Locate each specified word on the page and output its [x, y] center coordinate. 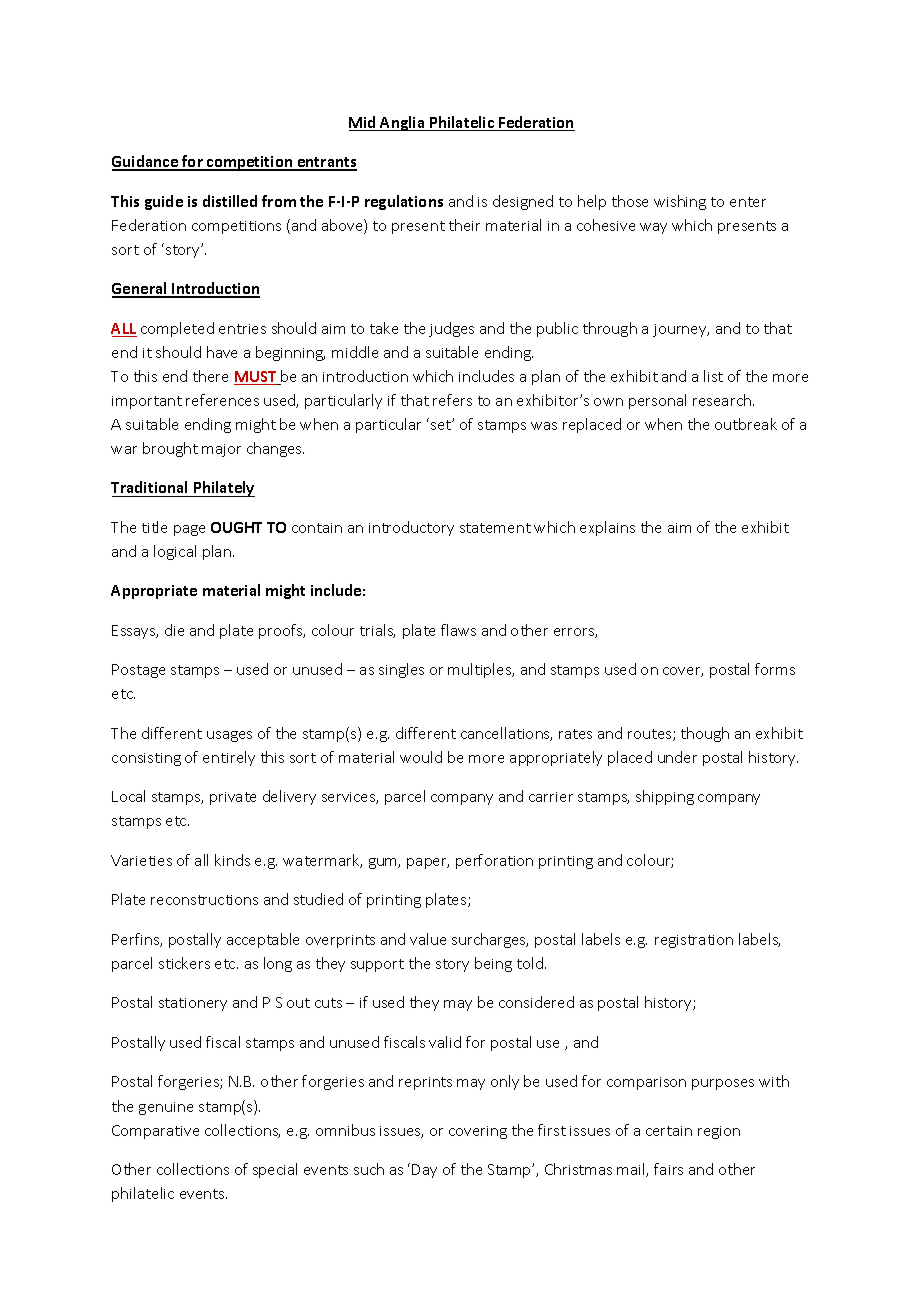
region [719, 1132]
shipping [665, 797]
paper [428, 863]
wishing [680, 202]
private [233, 798]
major [221, 450]
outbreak [746, 424]
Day [424, 1171]
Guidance [146, 162]
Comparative [155, 1132]
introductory [411, 528]
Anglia [403, 123]
